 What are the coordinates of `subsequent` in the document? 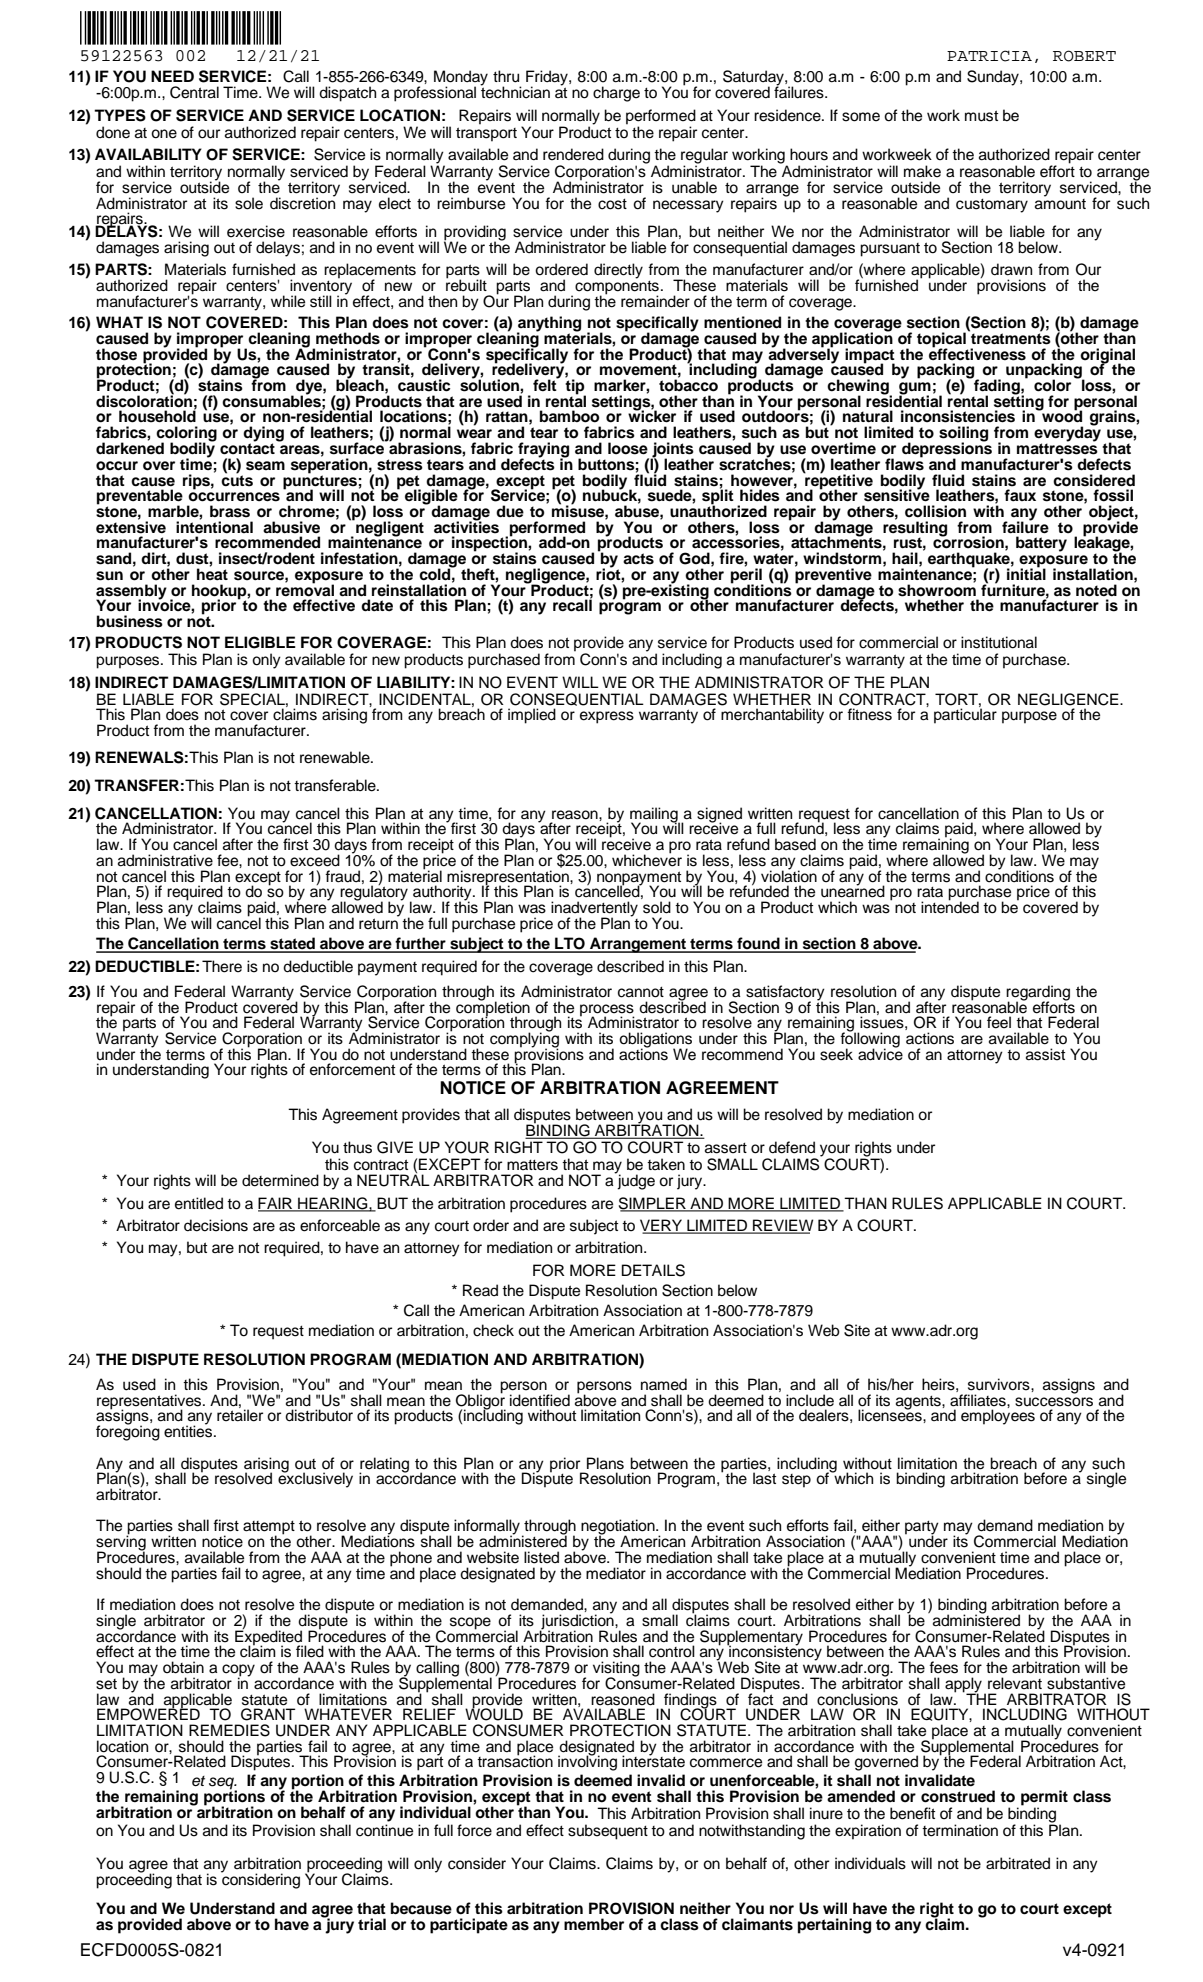 It's located at (608, 1832).
